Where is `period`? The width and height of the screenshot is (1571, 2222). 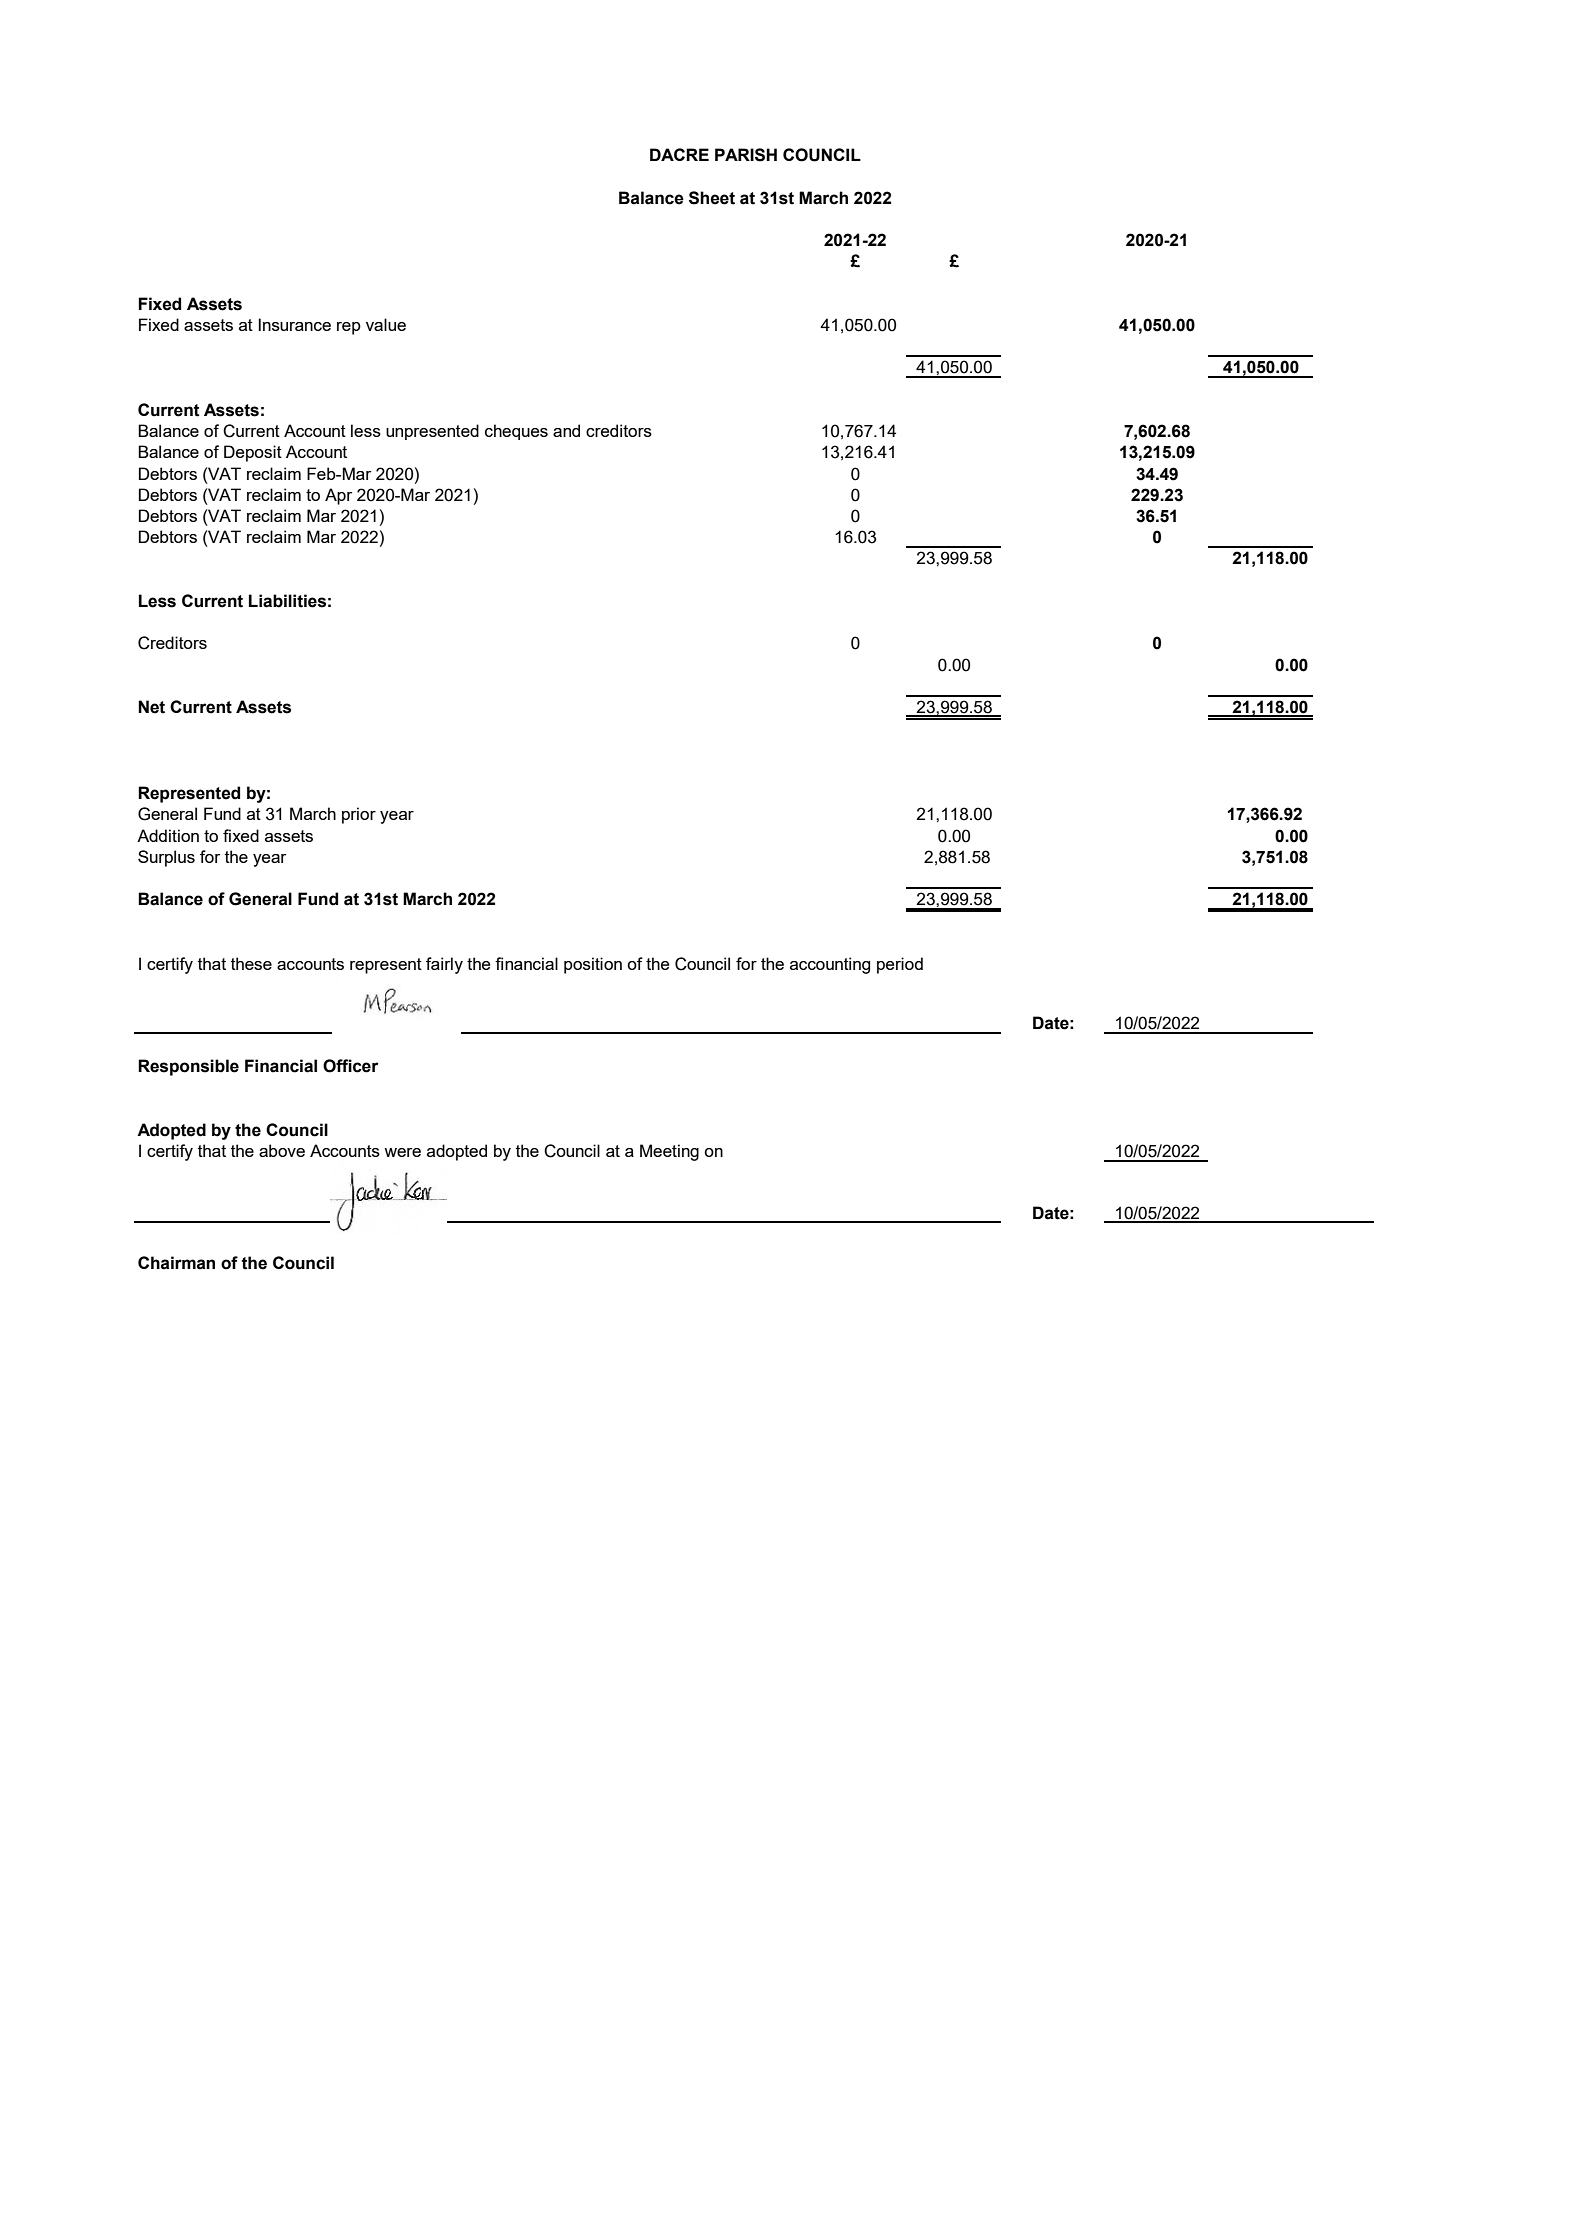 period is located at coordinates (900, 965).
